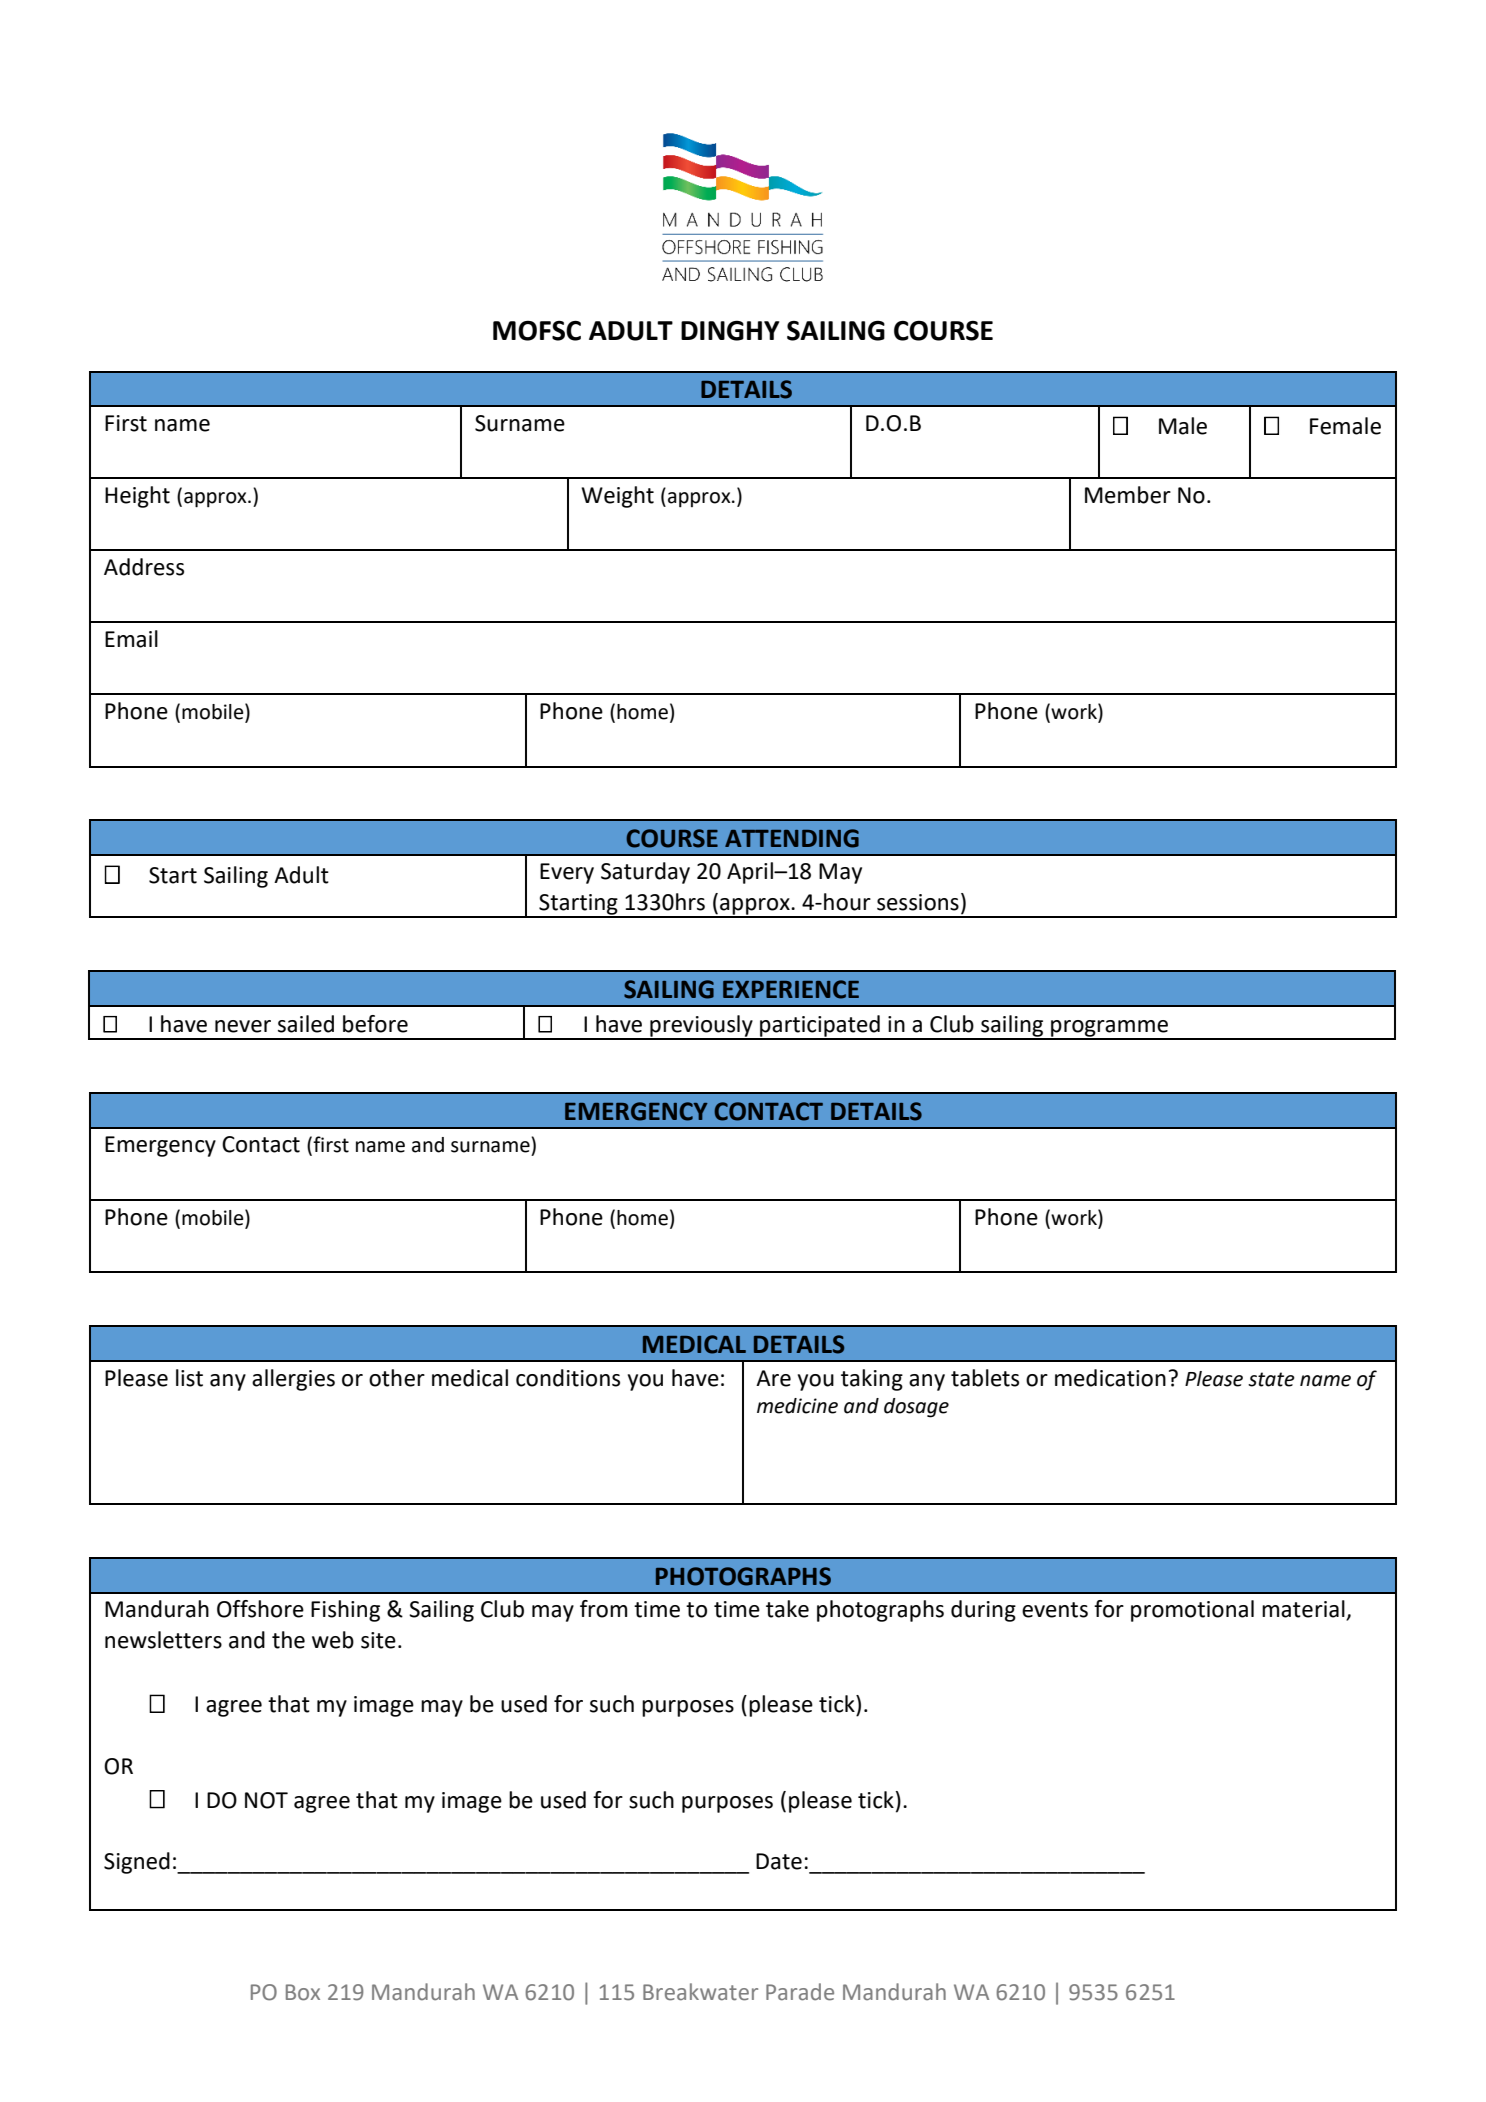  I want to click on Parade, so click(800, 1992).
